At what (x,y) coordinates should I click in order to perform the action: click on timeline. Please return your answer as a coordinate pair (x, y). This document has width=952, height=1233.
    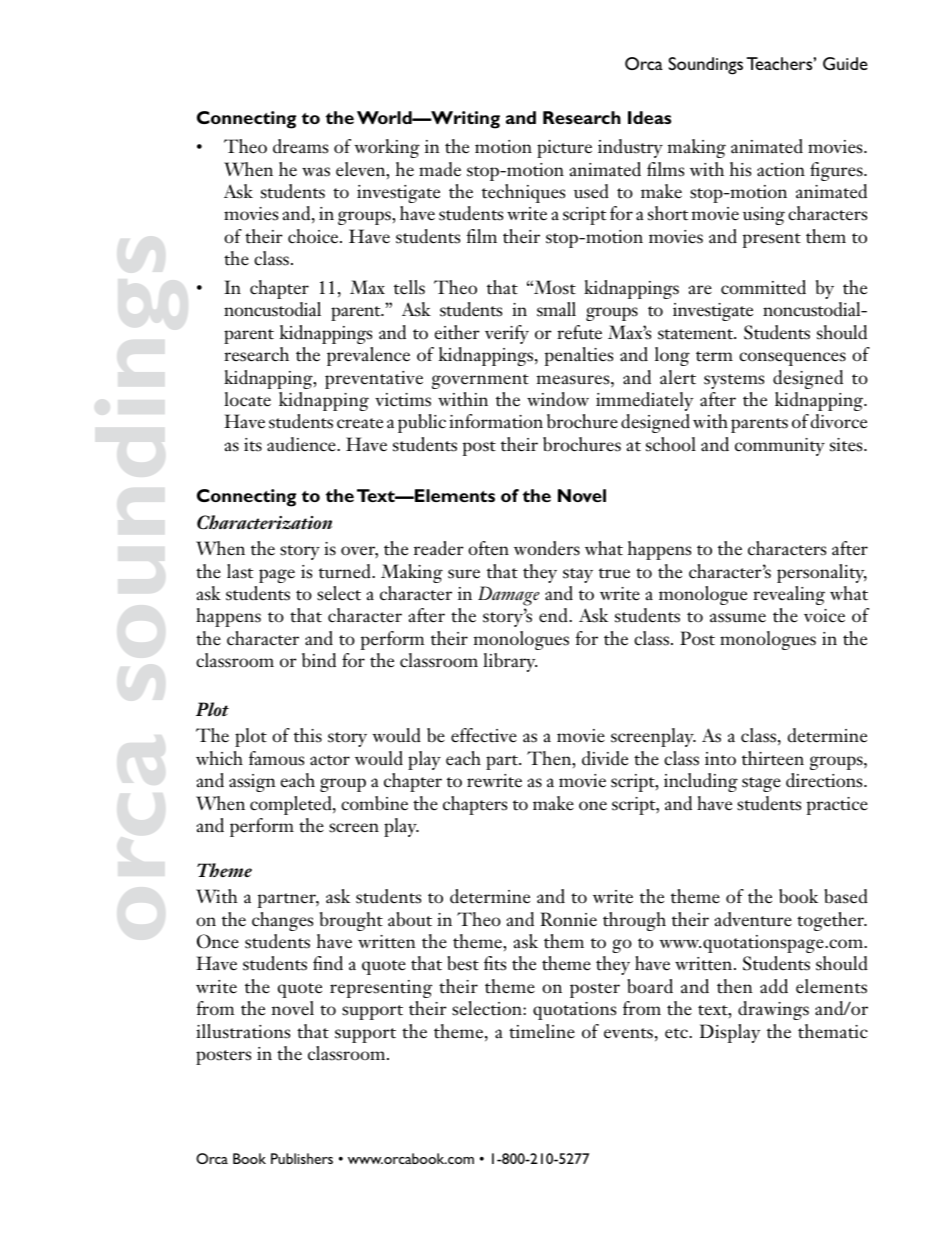
    Looking at the image, I should click on (542, 1031).
